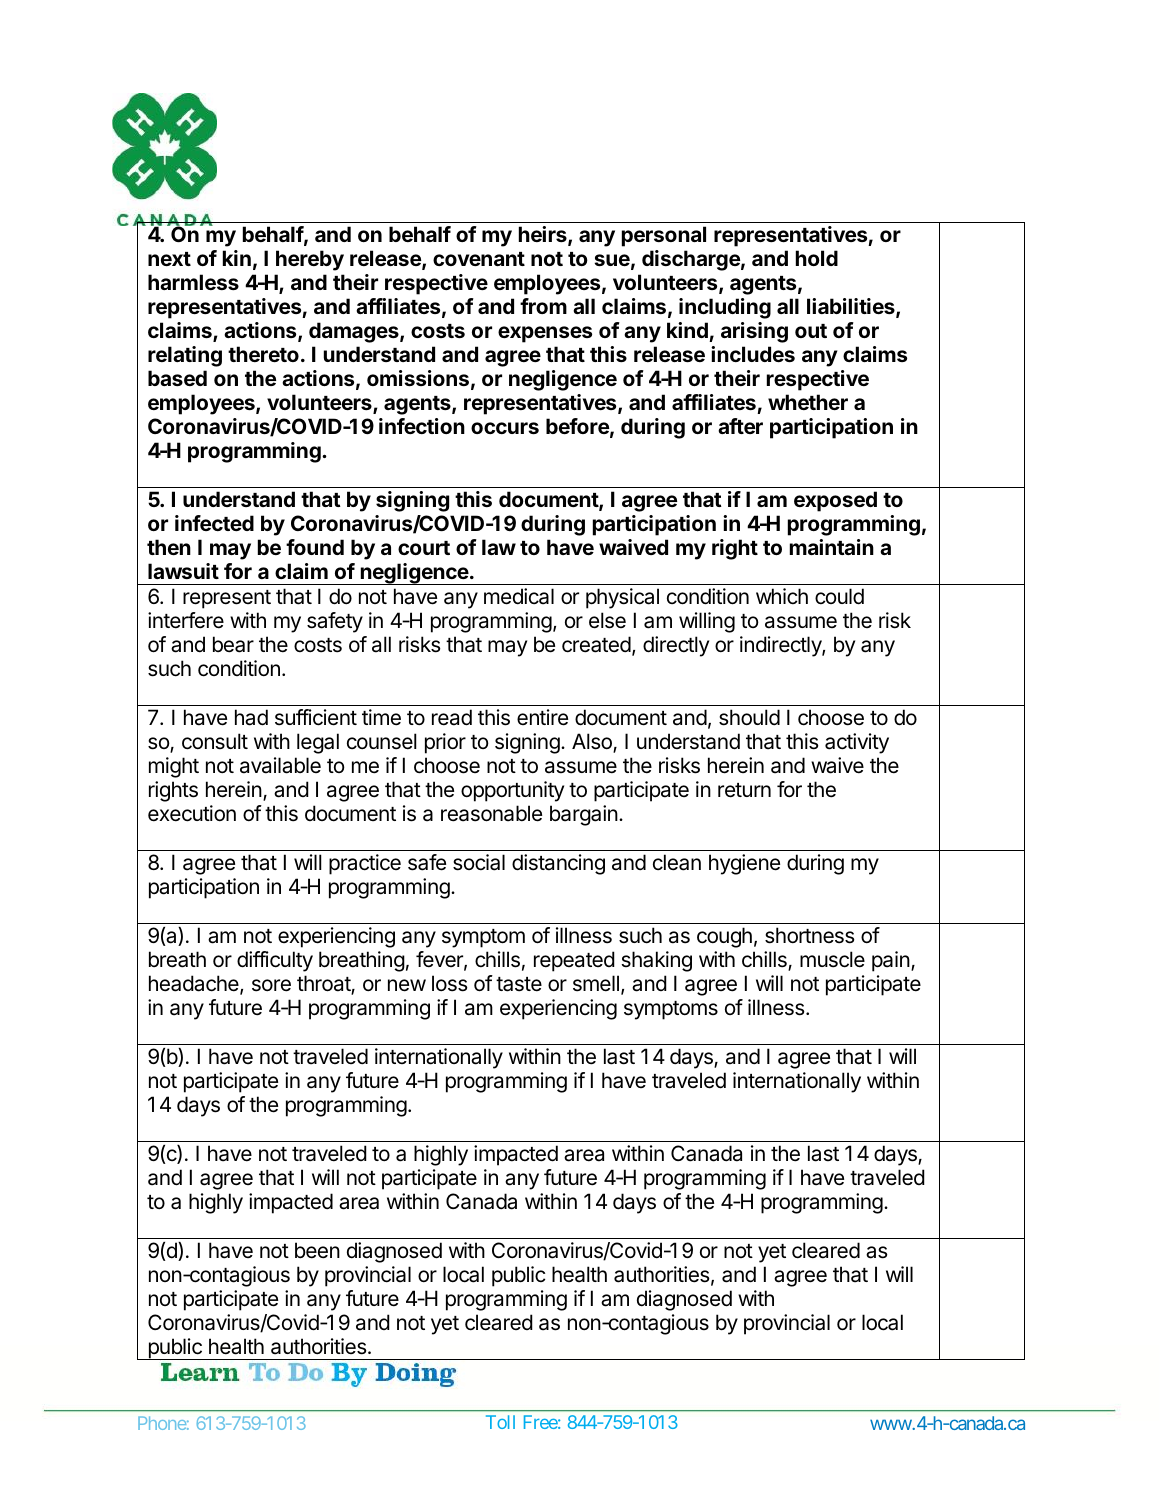  Describe the element at coordinates (519, 984) in the document. I see `taste` at that location.
